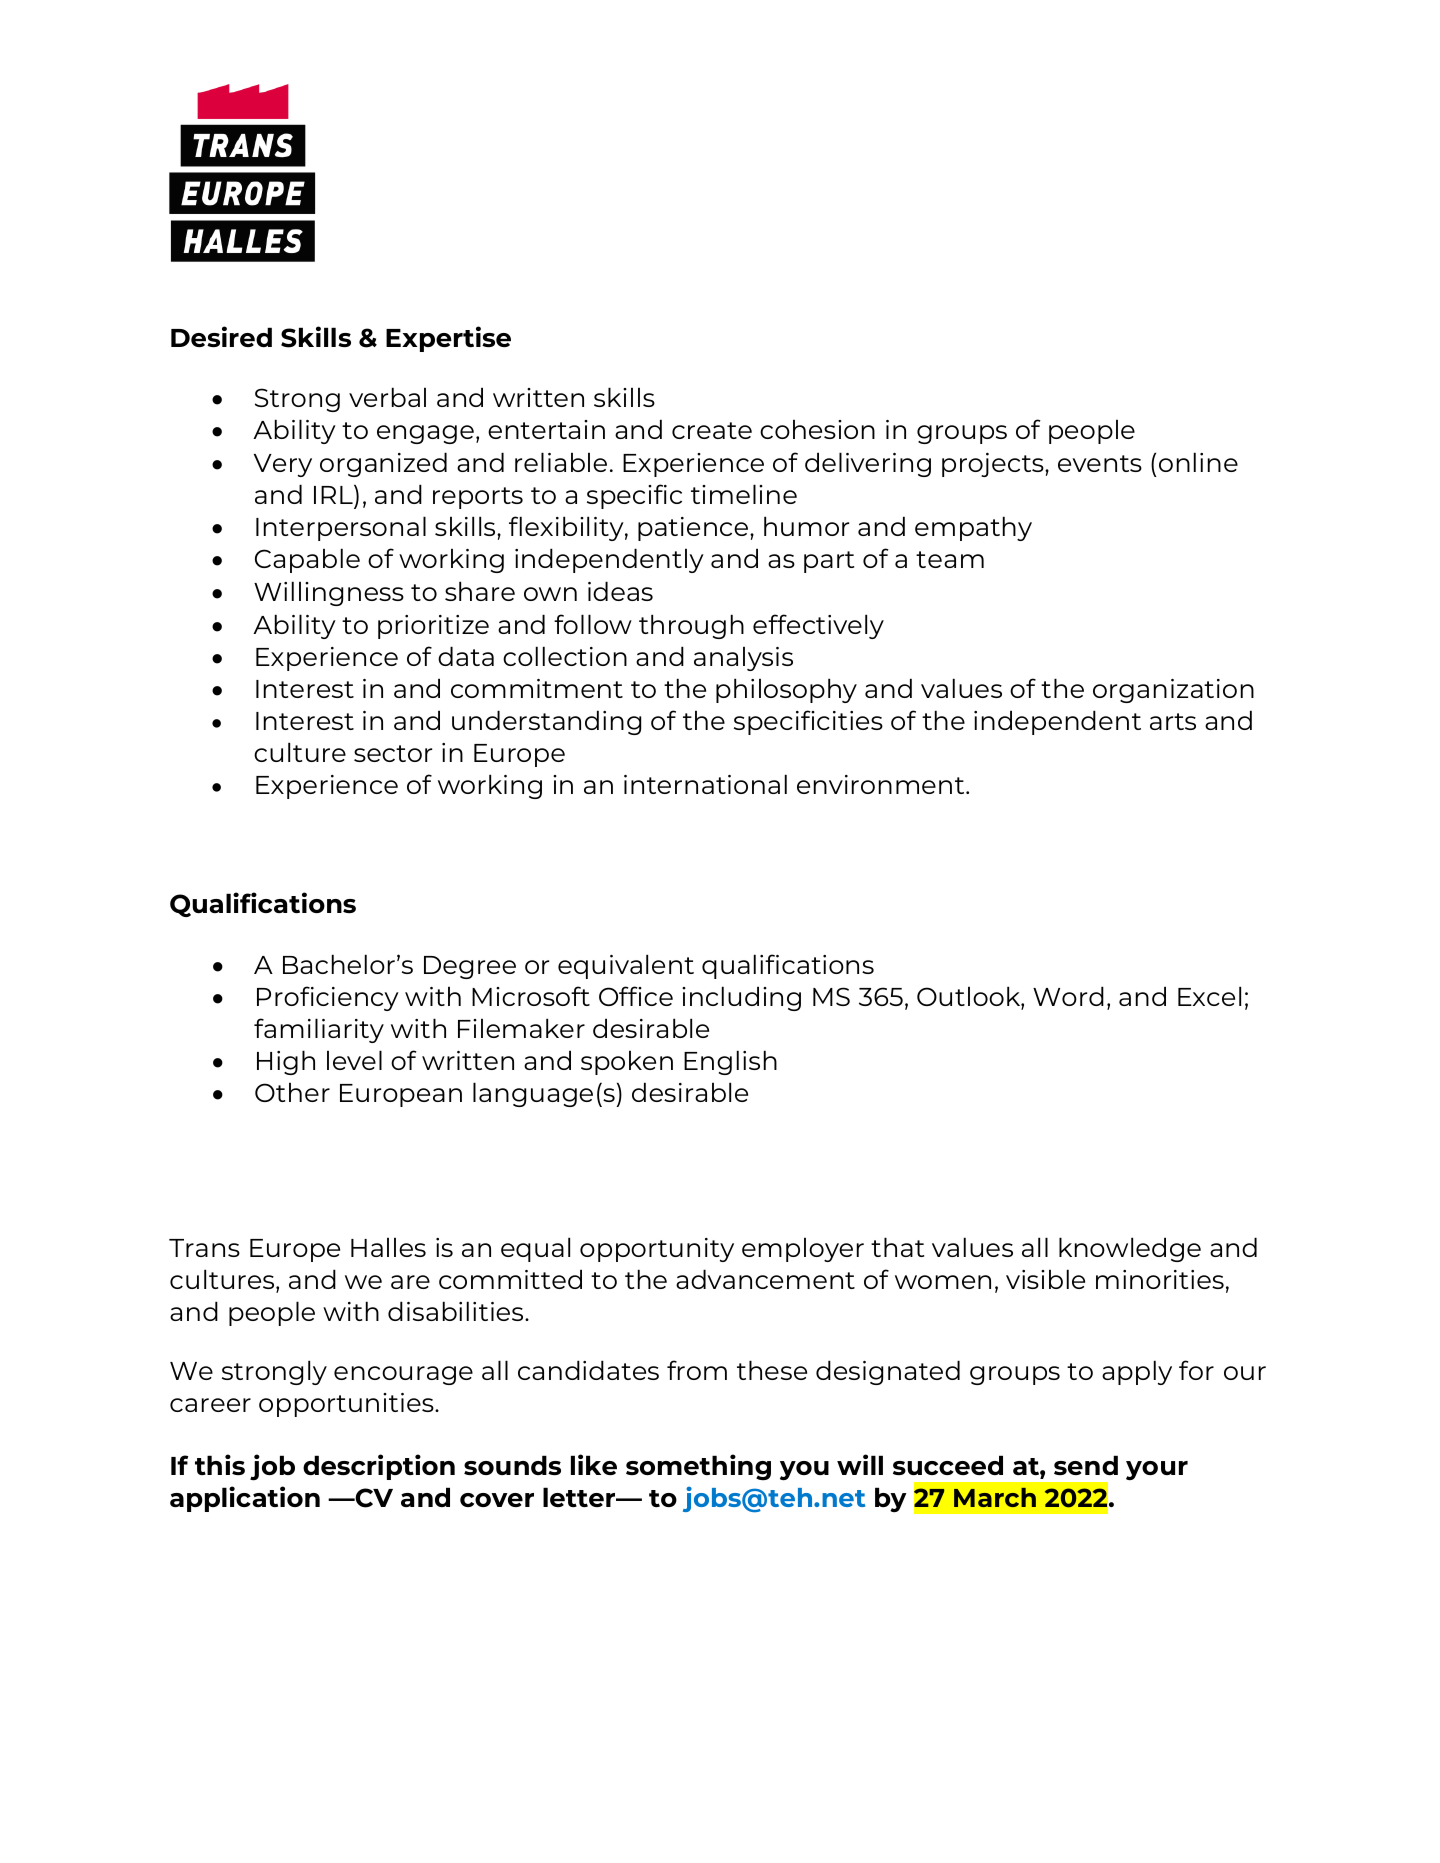 This screenshot has height=1863, width=1440. Describe the element at coordinates (626, 966) in the screenshot. I see `equivalent` at that location.
